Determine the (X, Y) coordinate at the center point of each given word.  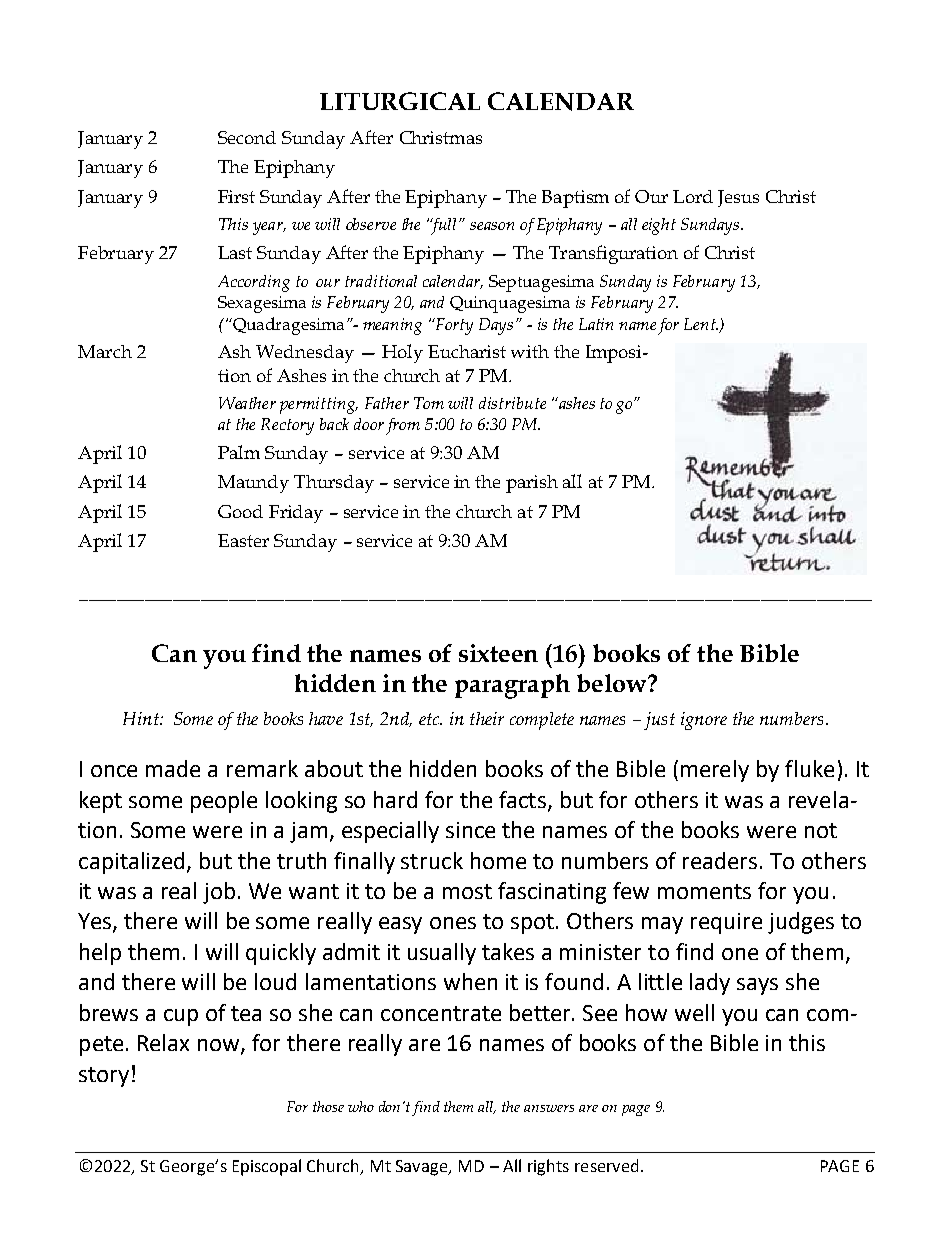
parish (532, 484)
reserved (606, 1165)
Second (247, 137)
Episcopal (267, 1167)
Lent (701, 324)
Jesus (738, 198)
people (224, 802)
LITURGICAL (400, 101)
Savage (423, 1168)
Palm (239, 452)
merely (715, 771)
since (470, 830)
